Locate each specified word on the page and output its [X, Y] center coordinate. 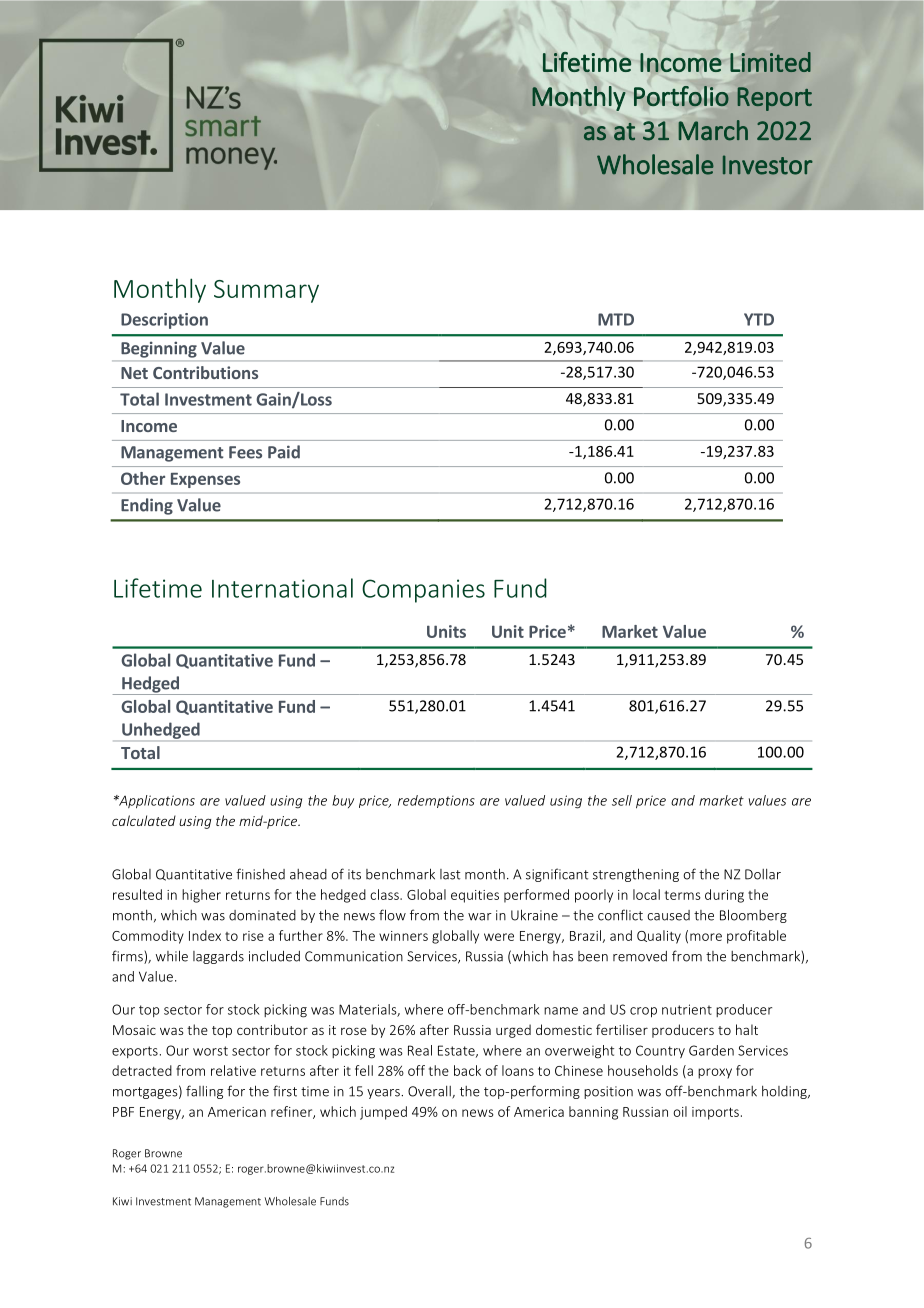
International [282, 588]
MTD [616, 319]
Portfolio [681, 96]
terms [683, 895]
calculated [144, 820]
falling [204, 1092]
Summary [266, 291]
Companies [423, 591]
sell [622, 800]
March [713, 130]
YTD [759, 319]
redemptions [436, 801]
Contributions [205, 372]
